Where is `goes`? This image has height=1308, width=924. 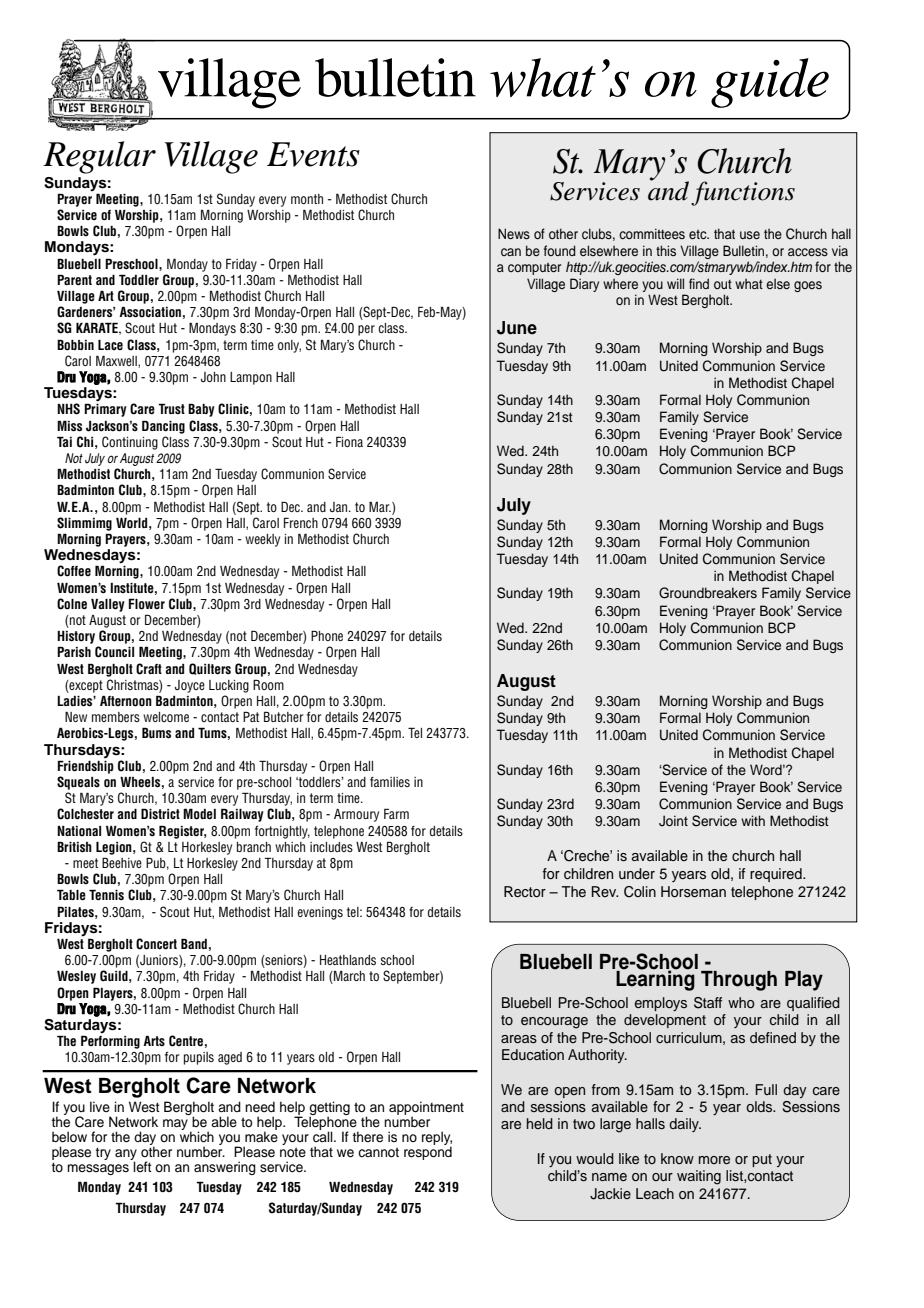 goes is located at coordinates (808, 286).
